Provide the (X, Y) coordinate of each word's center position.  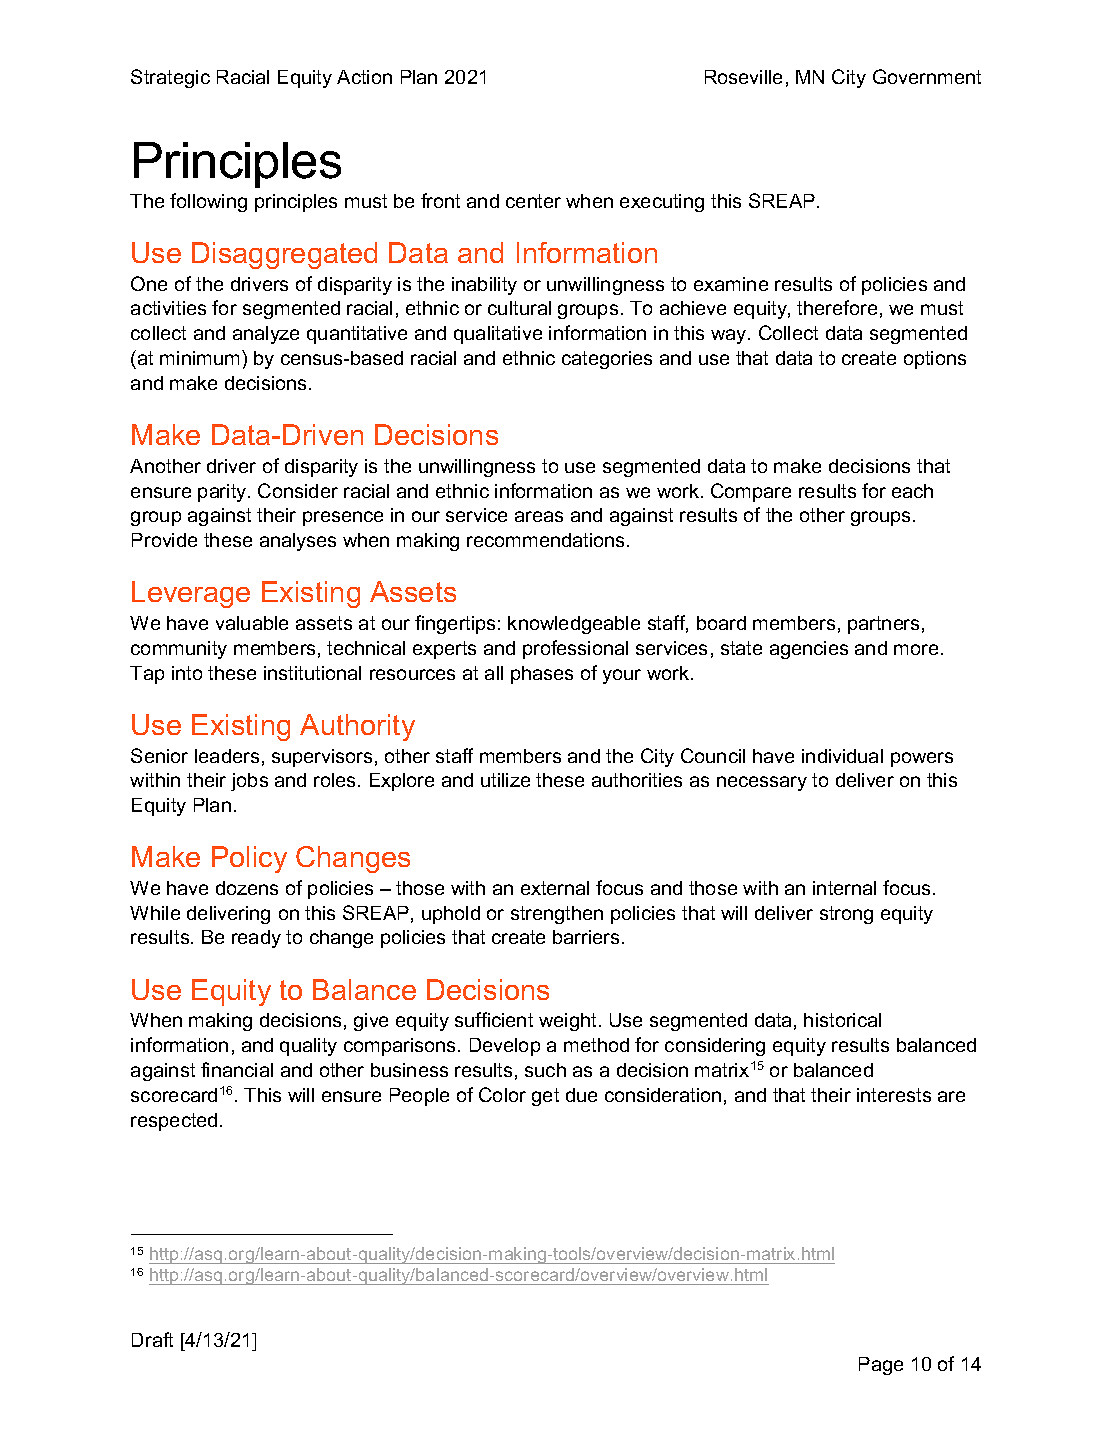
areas (539, 516)
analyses (298, 542)
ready (256, 939)
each (912, 491)
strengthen (557, 915)
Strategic (170, 78)
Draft (152, 1339)
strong (846, 915)
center (533, 201)
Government (927, 76)
